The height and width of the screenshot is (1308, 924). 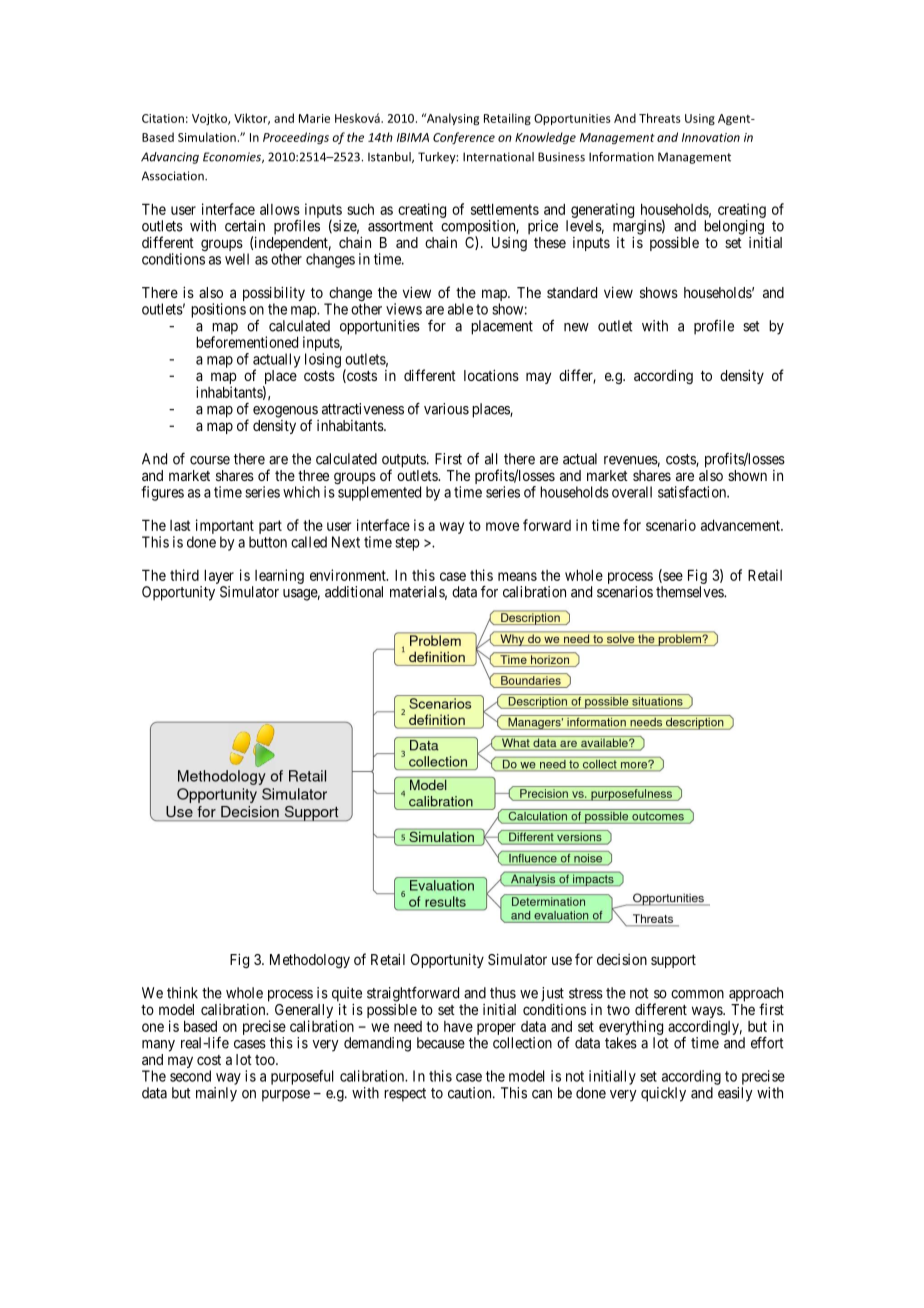 I want to click on course, so click(x=210, y=460).
